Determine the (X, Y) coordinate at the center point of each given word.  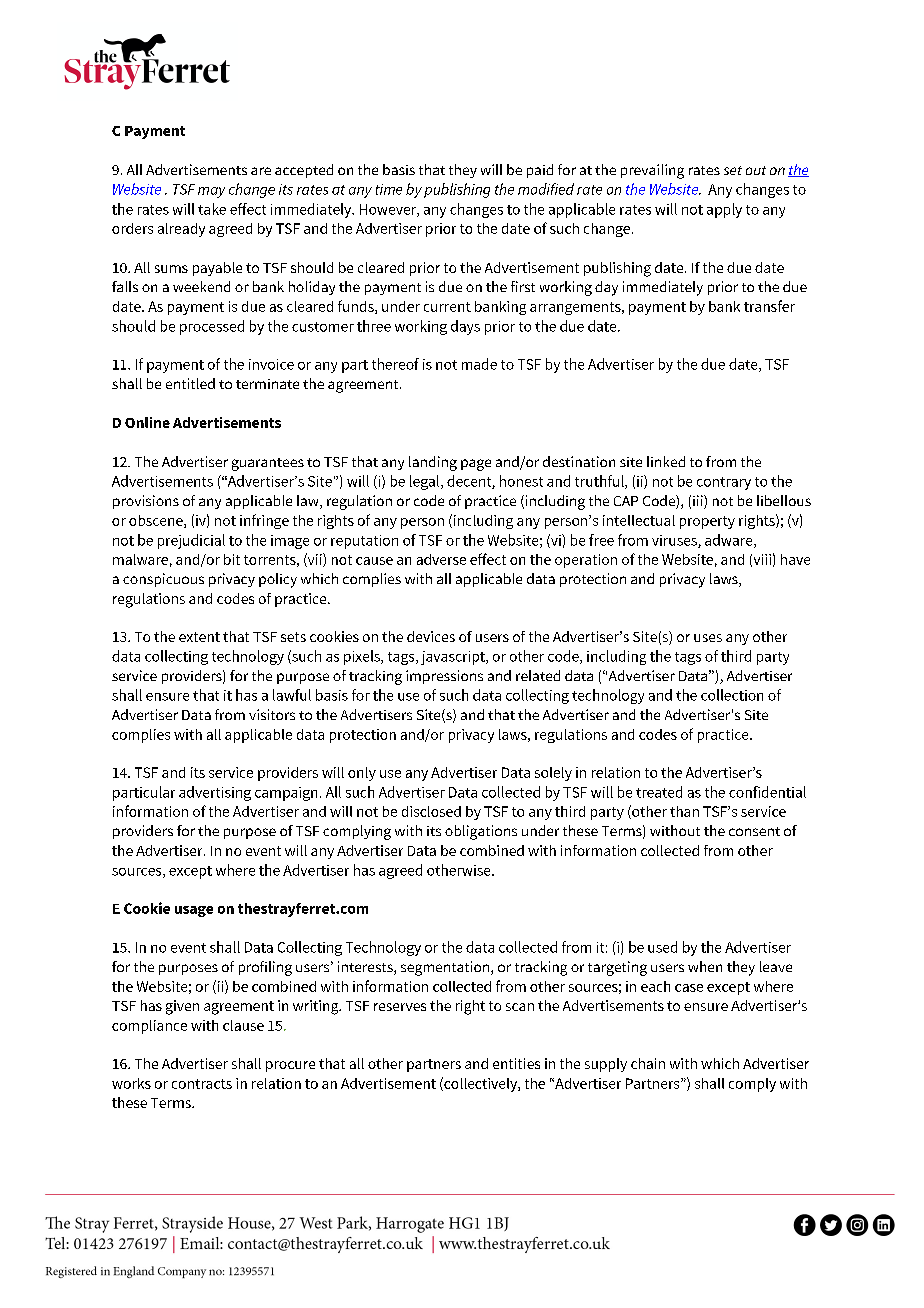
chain (648, 1063)
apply (724, 210)
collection (732, 695)
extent (199, 637)
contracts (202, 1084)
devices (431, 636)
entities (516, 1063)
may (211, 192)
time (389, 189)
